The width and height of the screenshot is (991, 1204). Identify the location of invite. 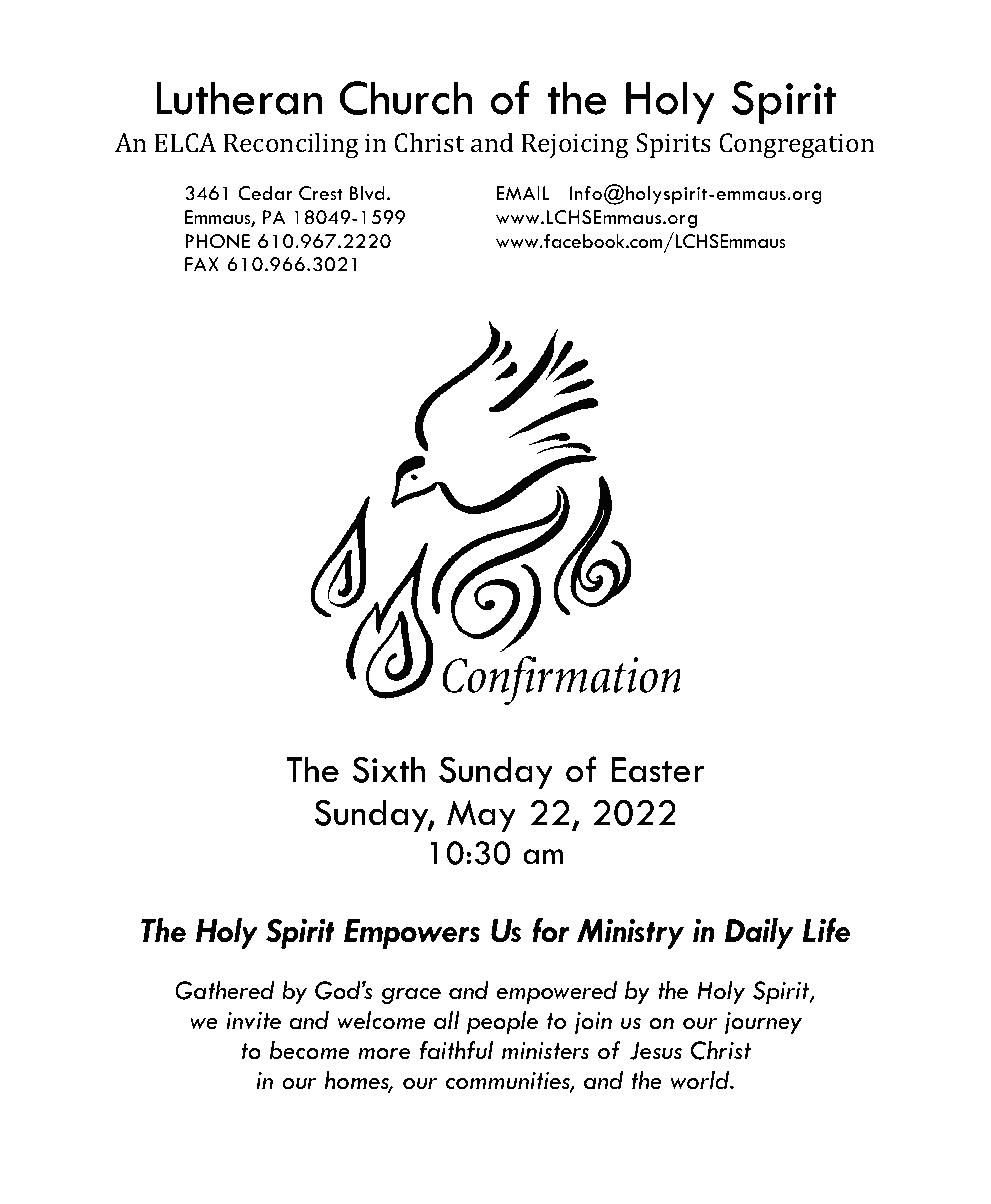
(253, 1021).
